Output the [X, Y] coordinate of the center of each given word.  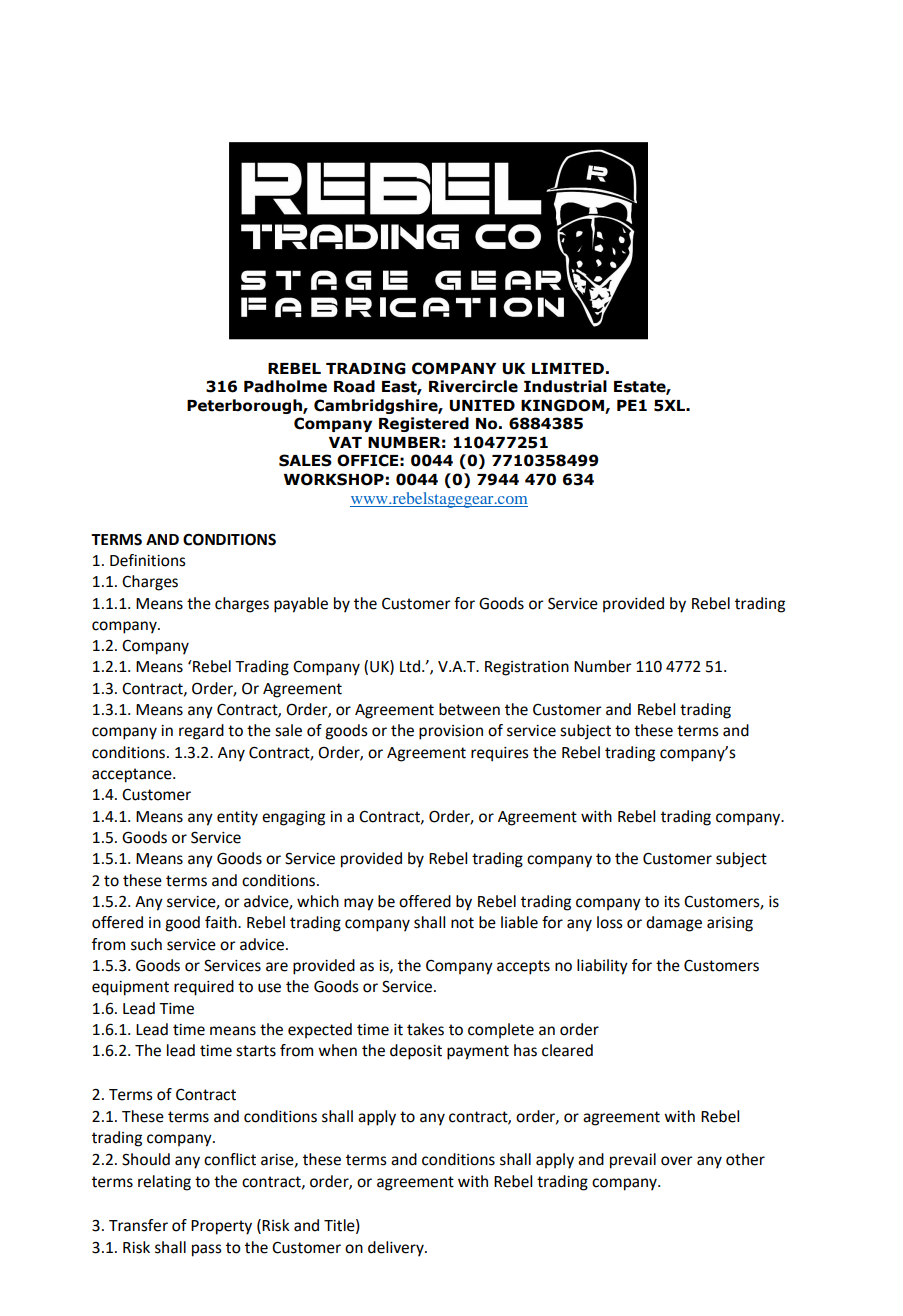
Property [221, 1227]
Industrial [565, 386]
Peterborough [245, 406]
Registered [424, 424]
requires [500, 754]
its [672, 902]
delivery [397, 1249]
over [677, 1161]
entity [237, 818]
